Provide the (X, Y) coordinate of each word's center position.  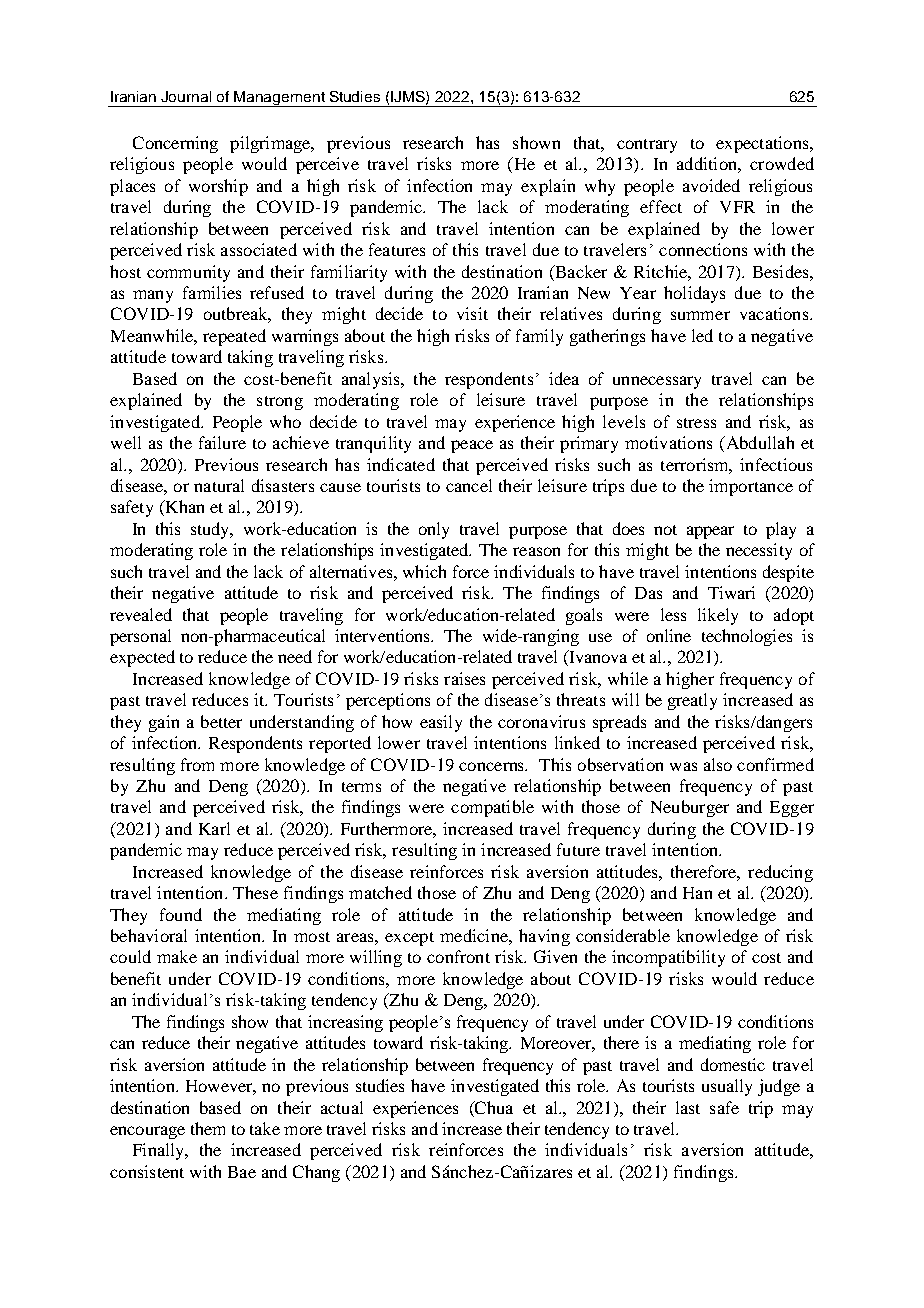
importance (751, 487)
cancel (469, 485)
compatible (492, 808)
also (718, 764)
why (600, 187)
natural (219, 485)
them (208, 1128)
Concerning (175, 144)
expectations (763, 144)
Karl (214, 828)
